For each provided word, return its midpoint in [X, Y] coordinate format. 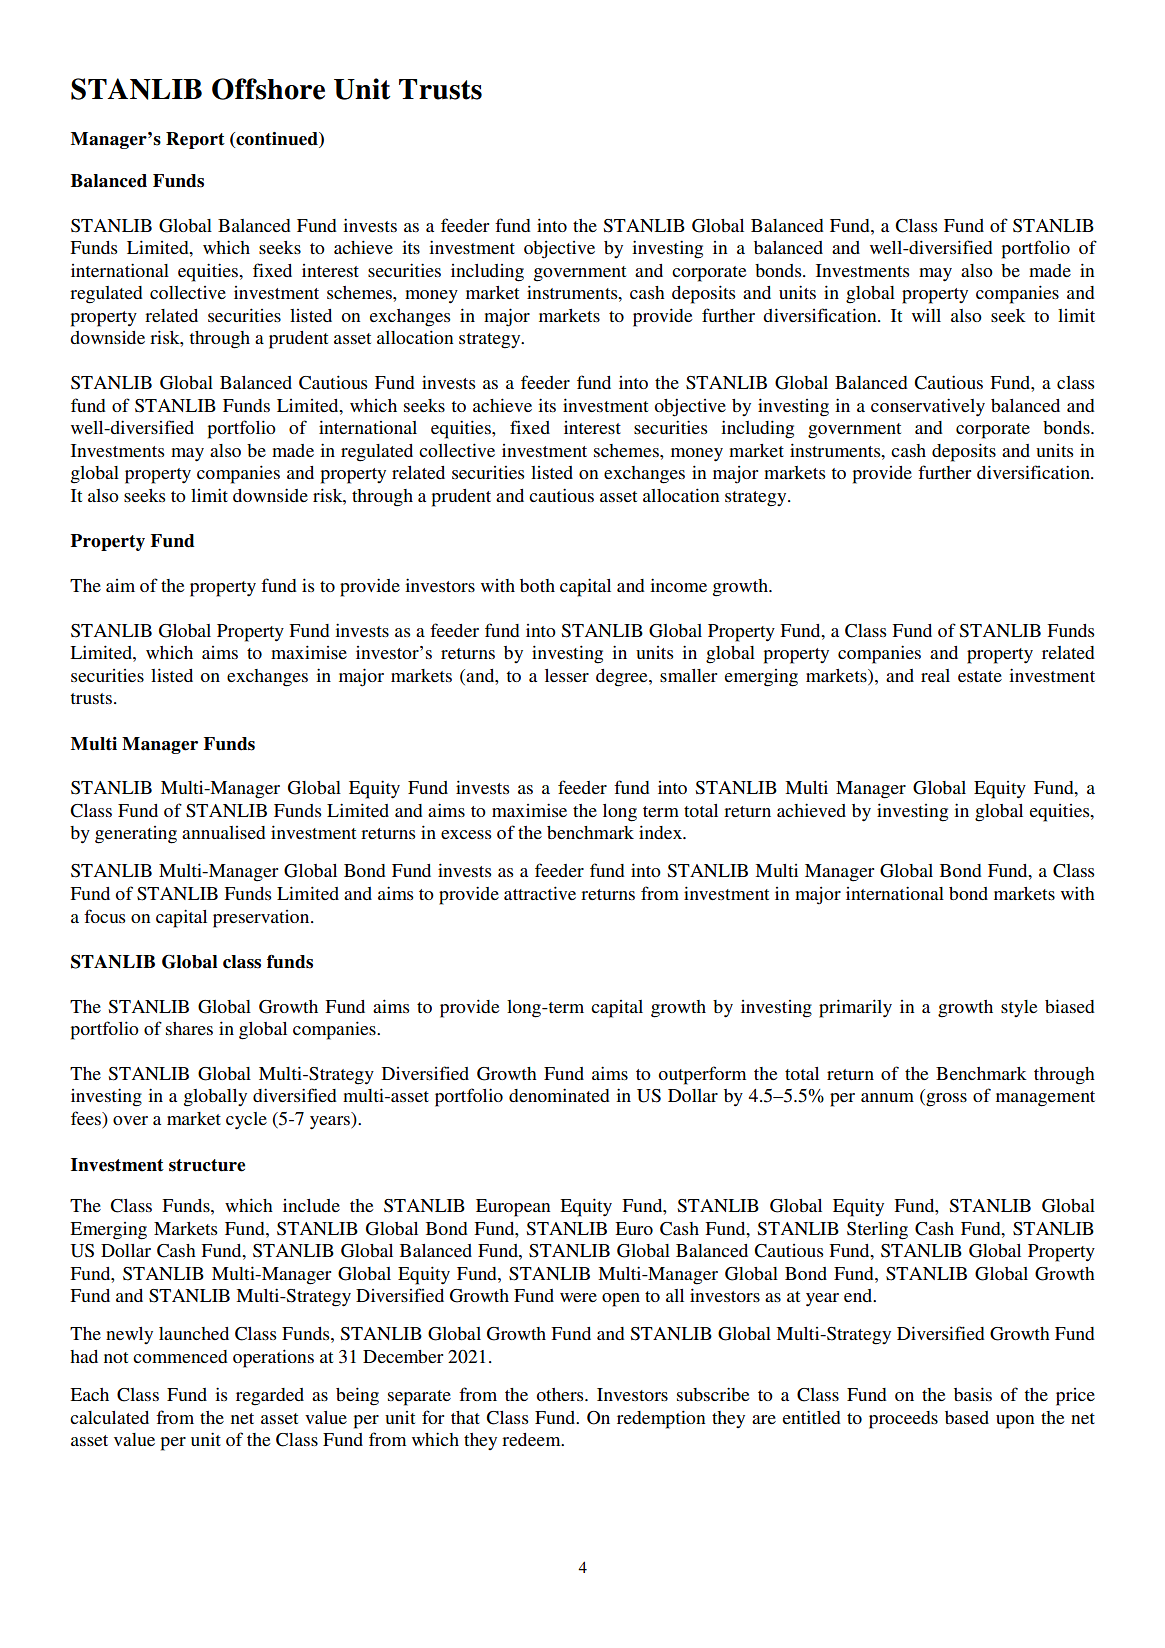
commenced [180, 1356]
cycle [246, 1121]
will [926, 315]
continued [277, 140]
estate [980, 676]
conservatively [928, 407]
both [537, 585]
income [678, 585]
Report [195, 140]
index [661, 832]
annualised [224, 832]
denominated [559, 1095]
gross [945, 1100]
